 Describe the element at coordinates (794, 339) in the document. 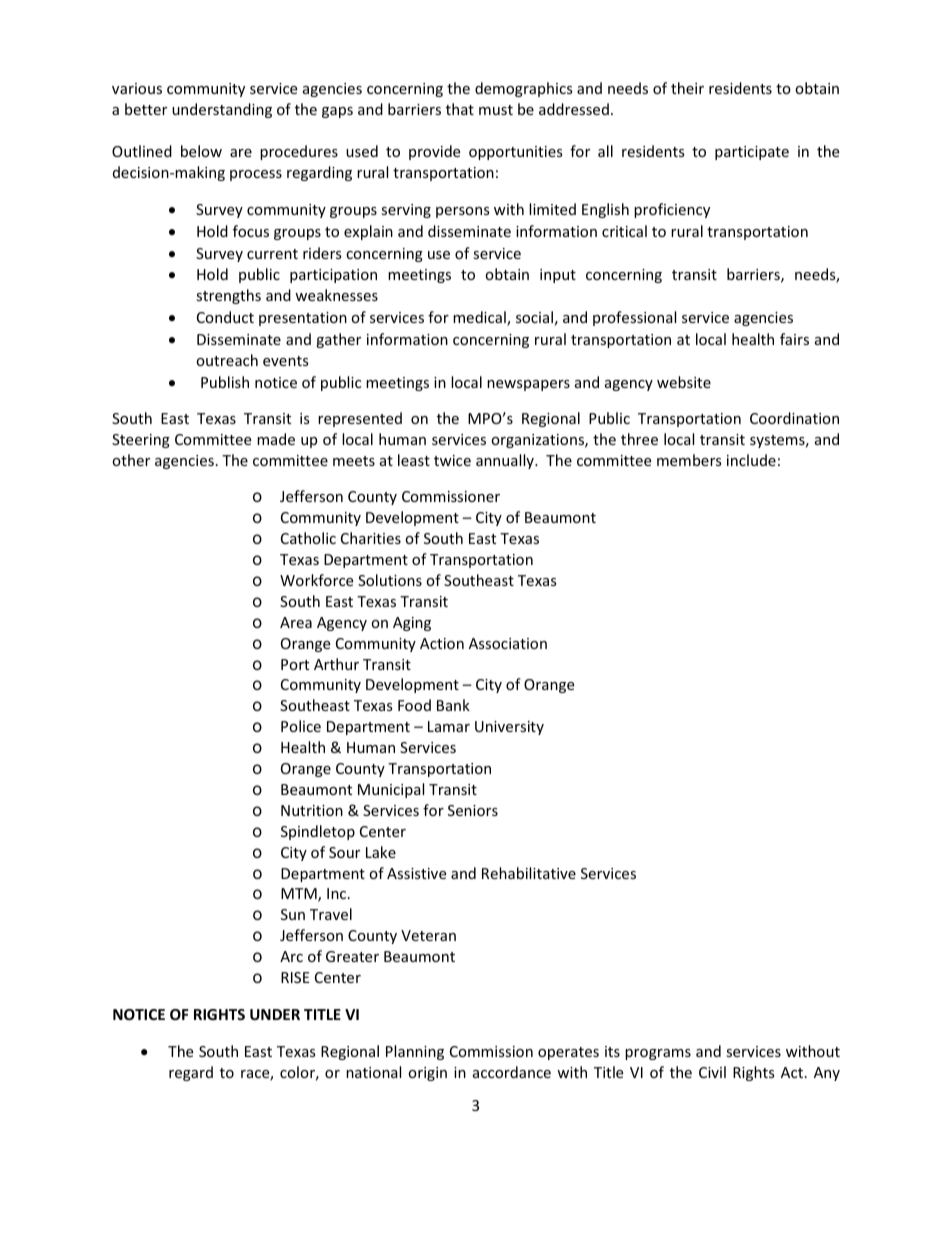

I see `fairs` at that location.
